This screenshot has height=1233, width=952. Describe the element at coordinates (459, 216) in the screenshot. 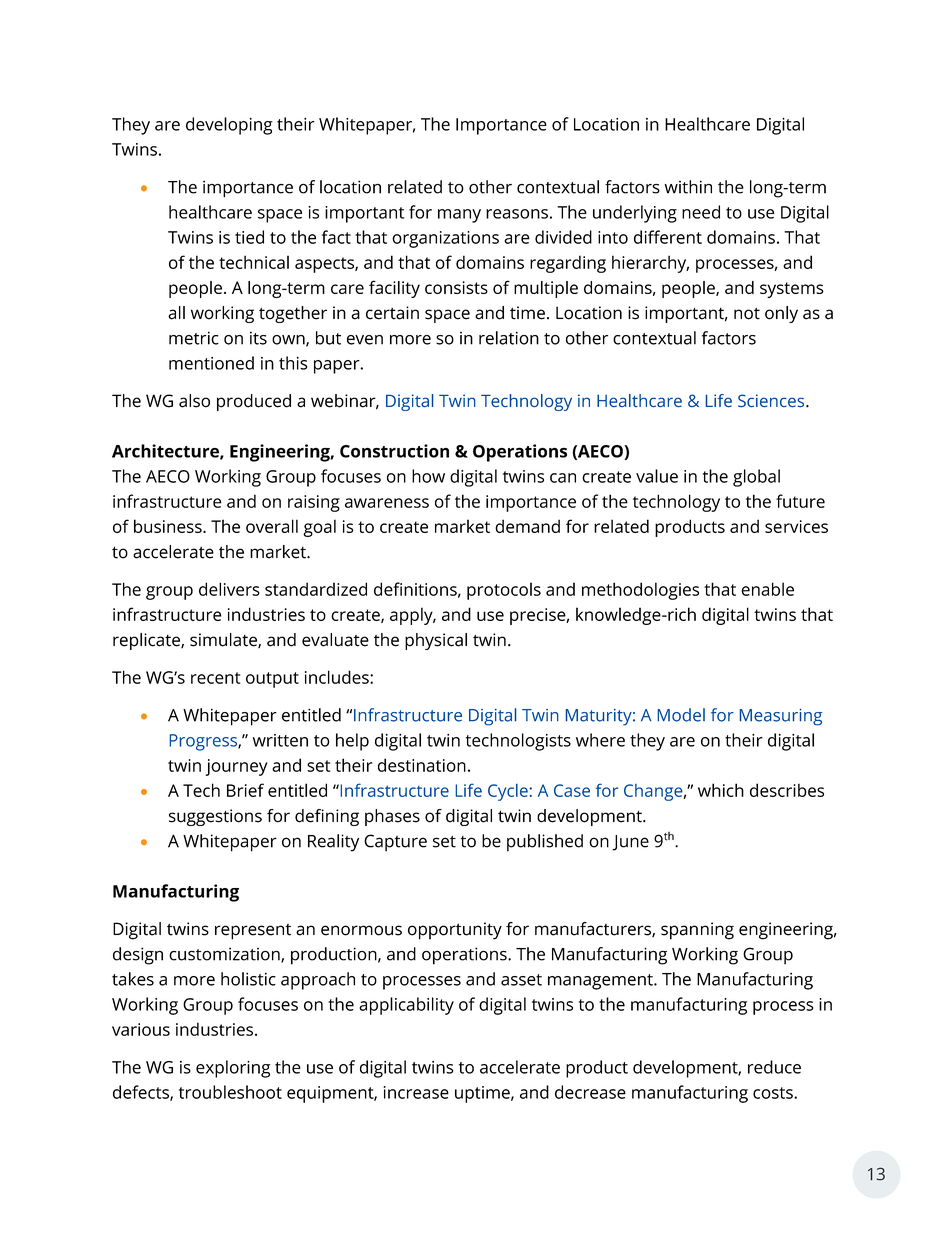

I see `many` at that location.
